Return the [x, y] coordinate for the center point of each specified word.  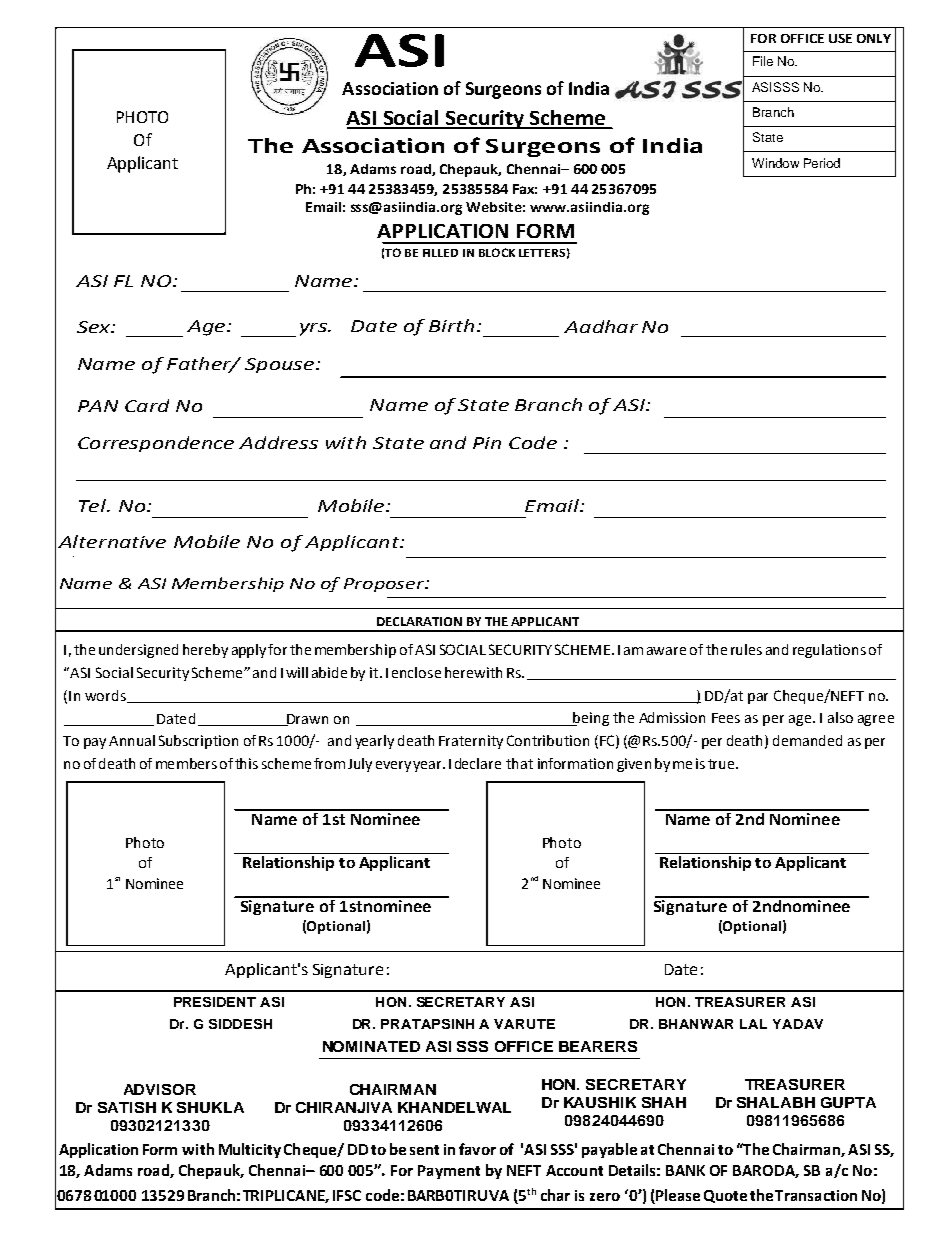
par [758, 698]
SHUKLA [210, 1107]
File [763, 61]
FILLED [440, 253]
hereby [205, 651]
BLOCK [497, 252]
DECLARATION [419, 621]
